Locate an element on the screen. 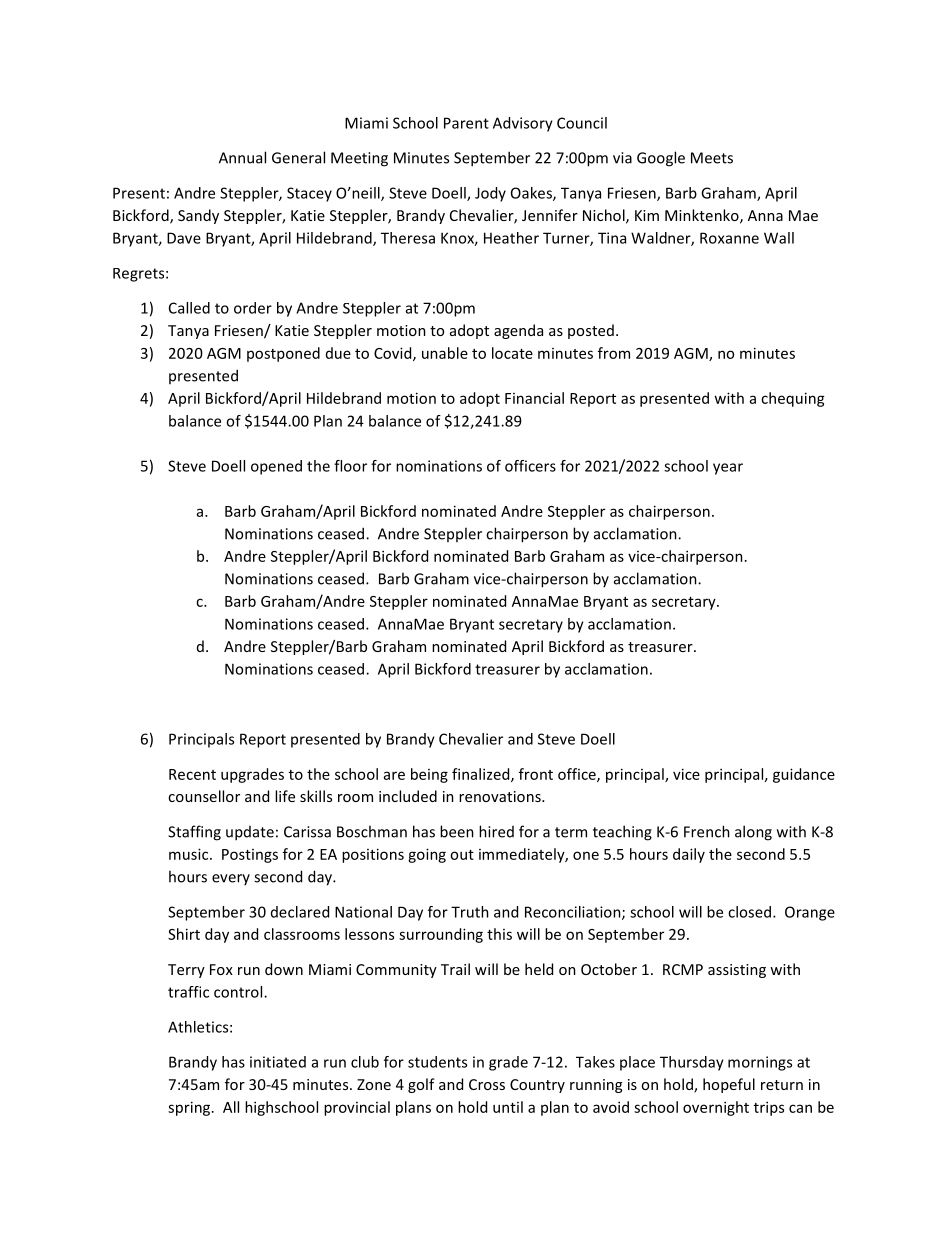  initiated is located at coordinates (278, 1062).
